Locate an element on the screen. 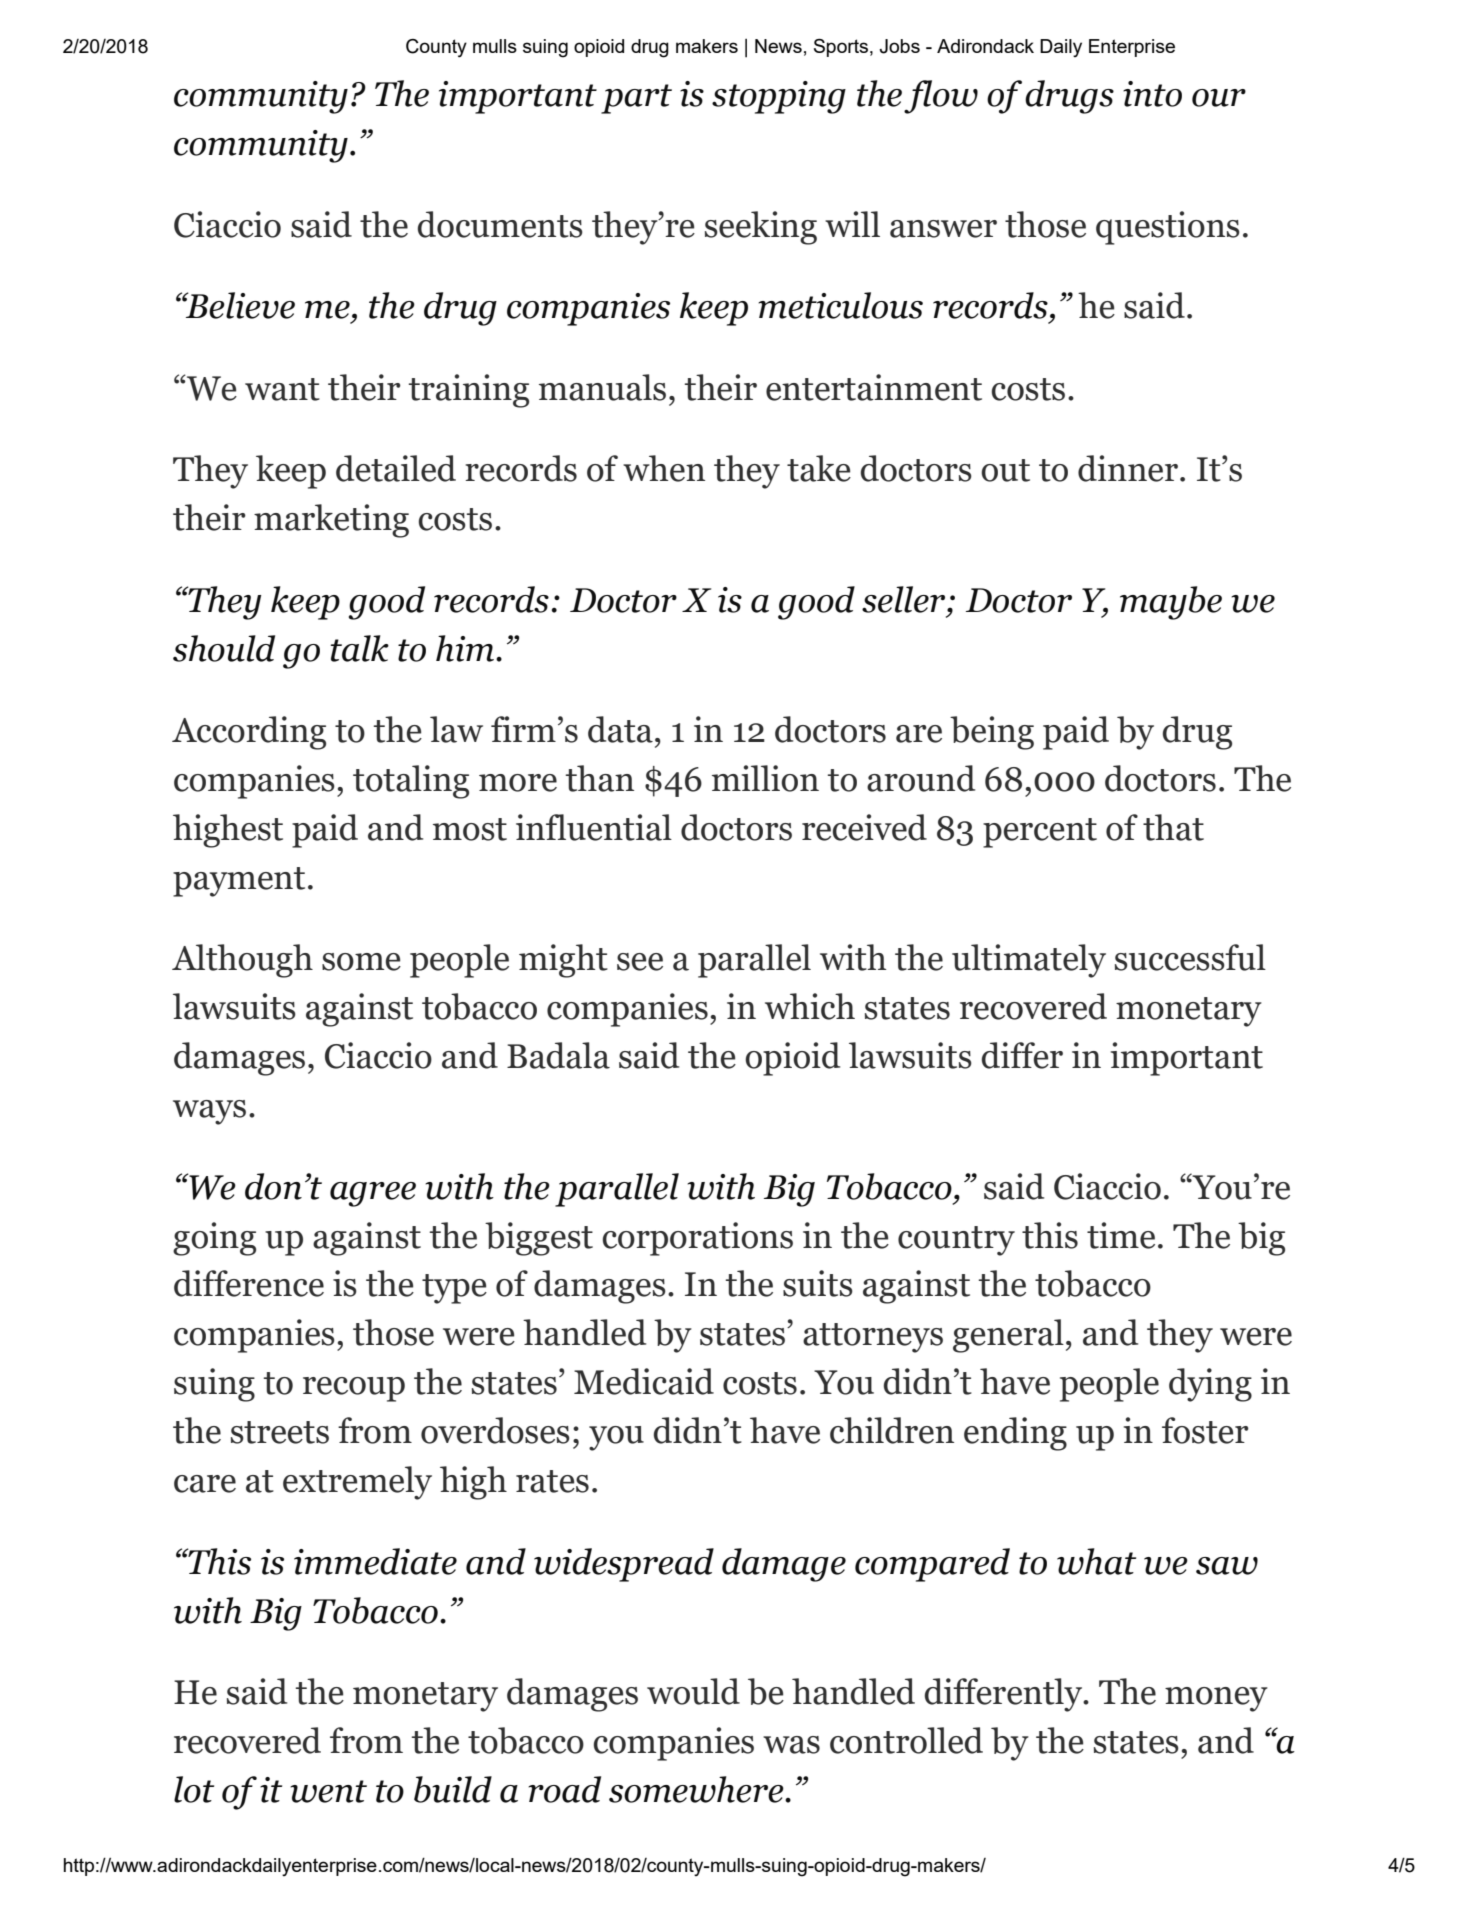 The width and height of the screenshot is (1478, 1913). ultimately is located at coordinates (1029, 961).
